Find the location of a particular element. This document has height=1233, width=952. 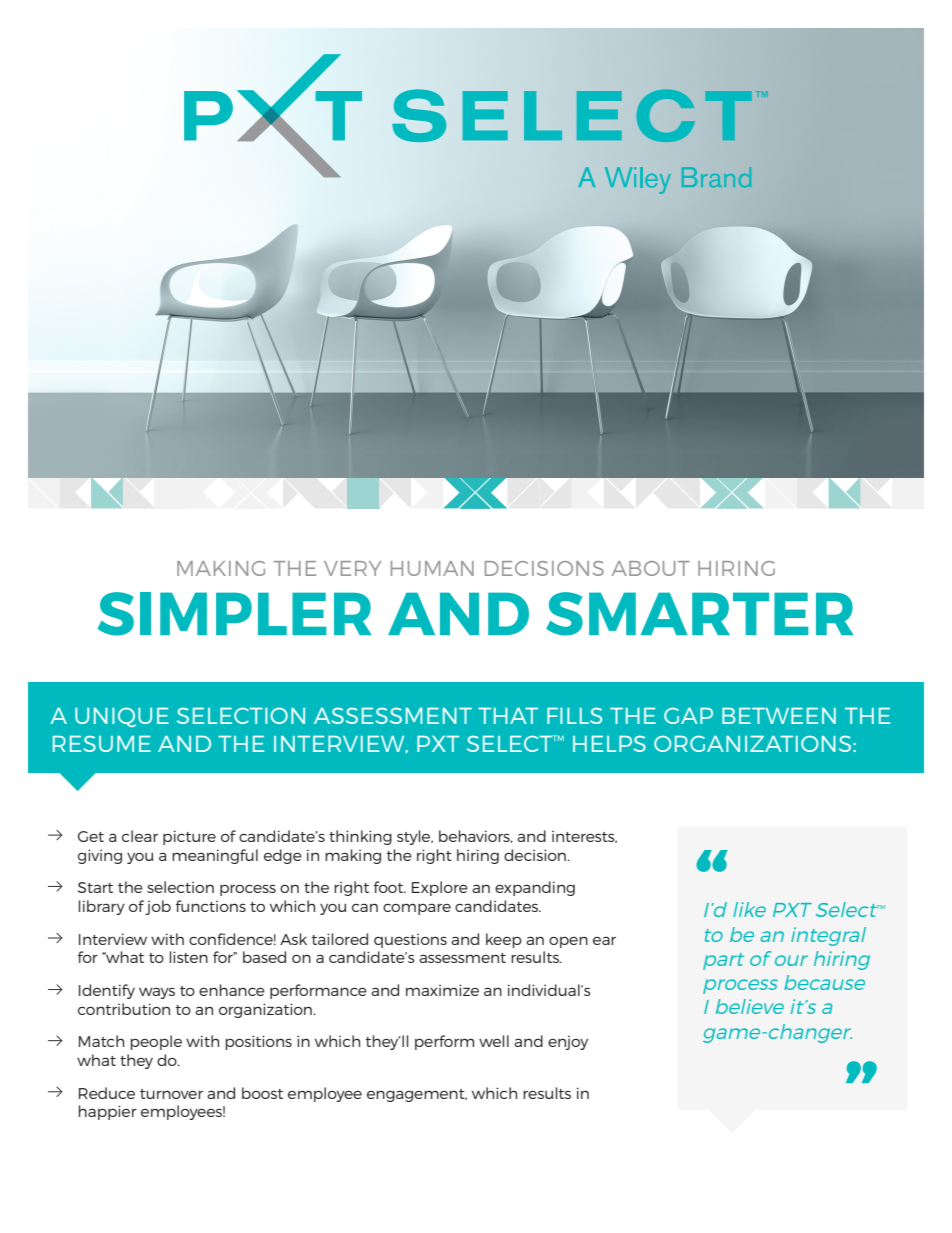

picture is located at coordinates (189, 837).
